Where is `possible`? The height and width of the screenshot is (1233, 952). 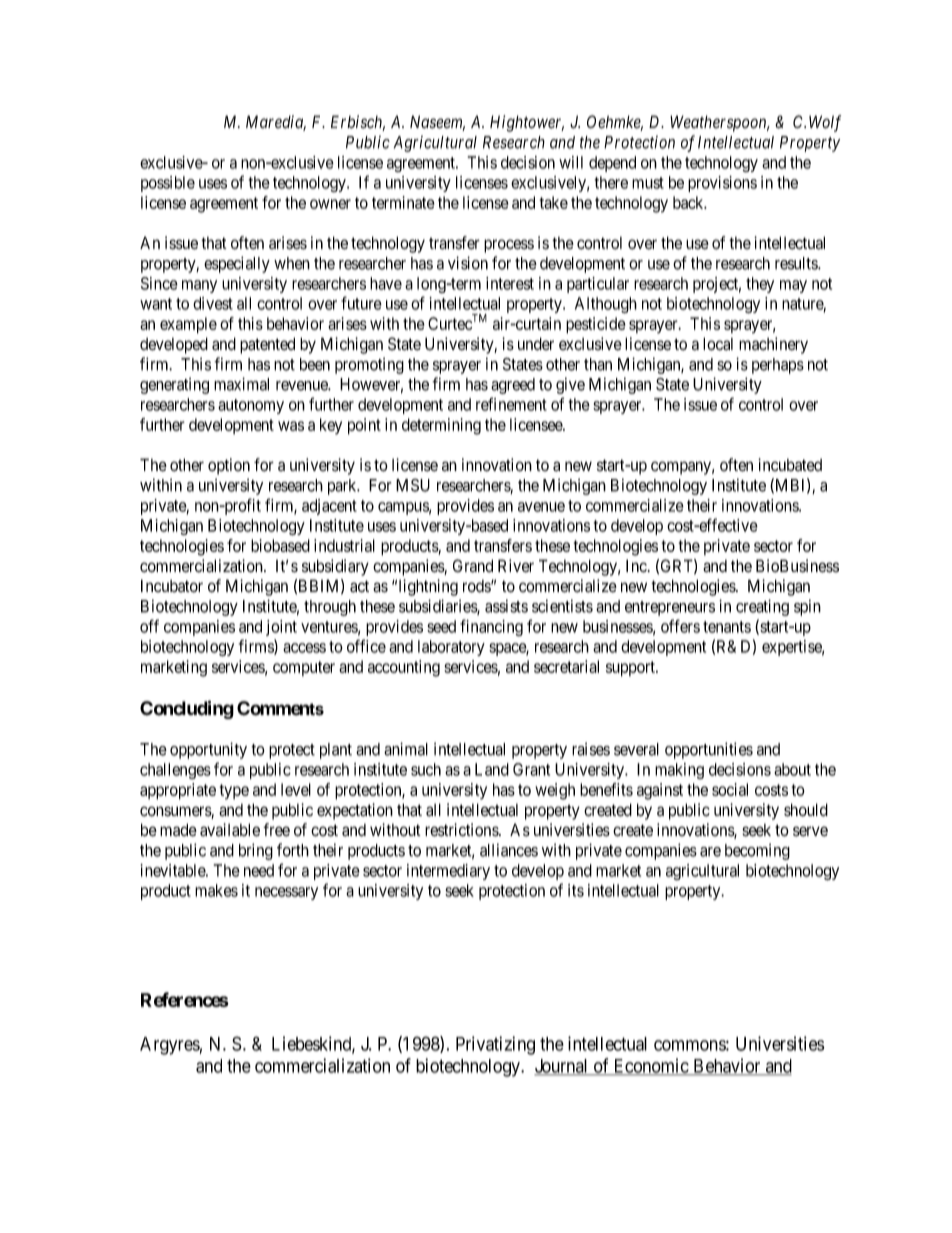 possible is located at coordinates (168, 184).
